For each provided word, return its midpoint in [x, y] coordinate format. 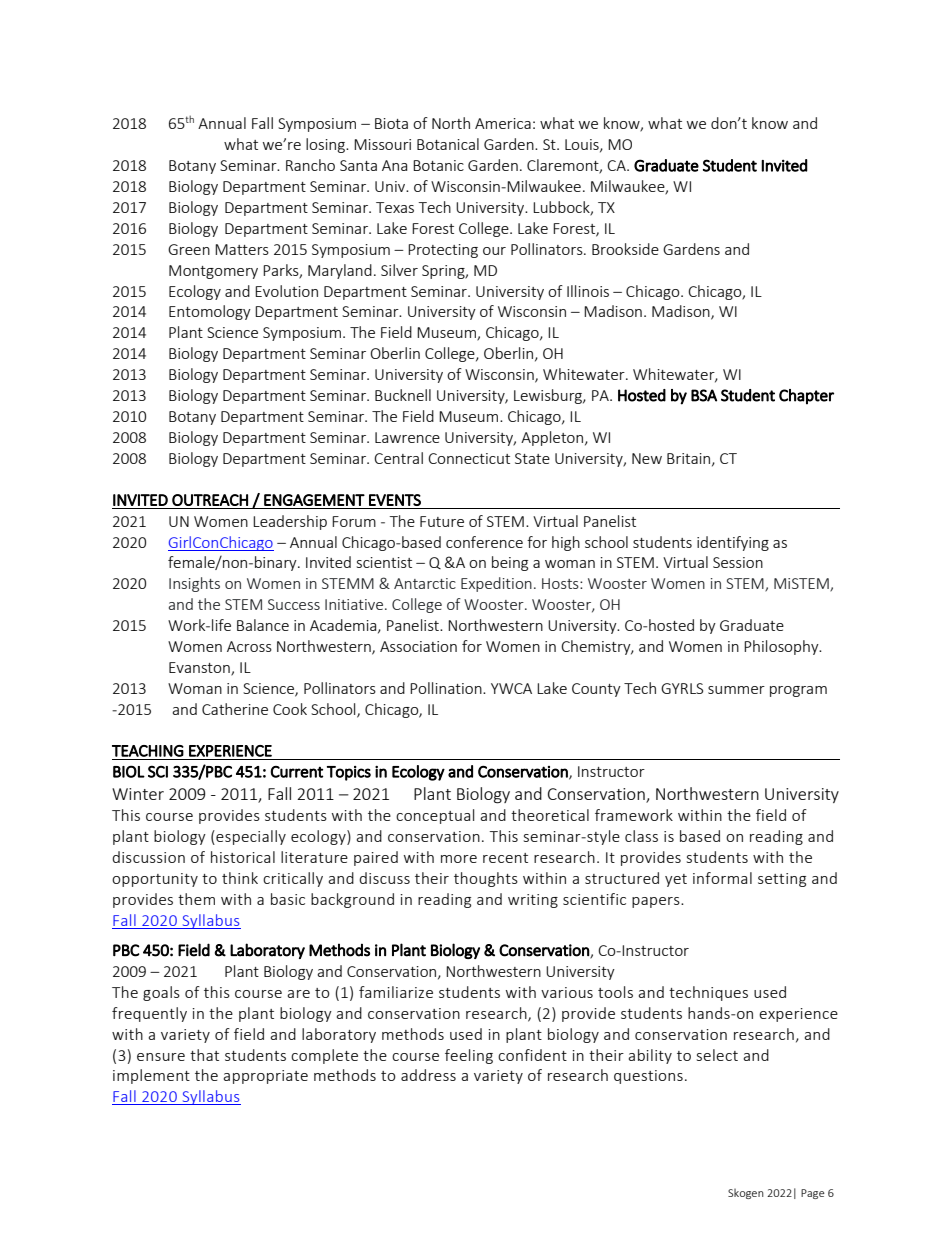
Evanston [200, 669]
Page [813, 1194]
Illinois [588, 291]
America [503, 123]
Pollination [447, 688]
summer [736, 690]
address [428, 1075]
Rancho [310, 165]
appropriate [265, 1077]
